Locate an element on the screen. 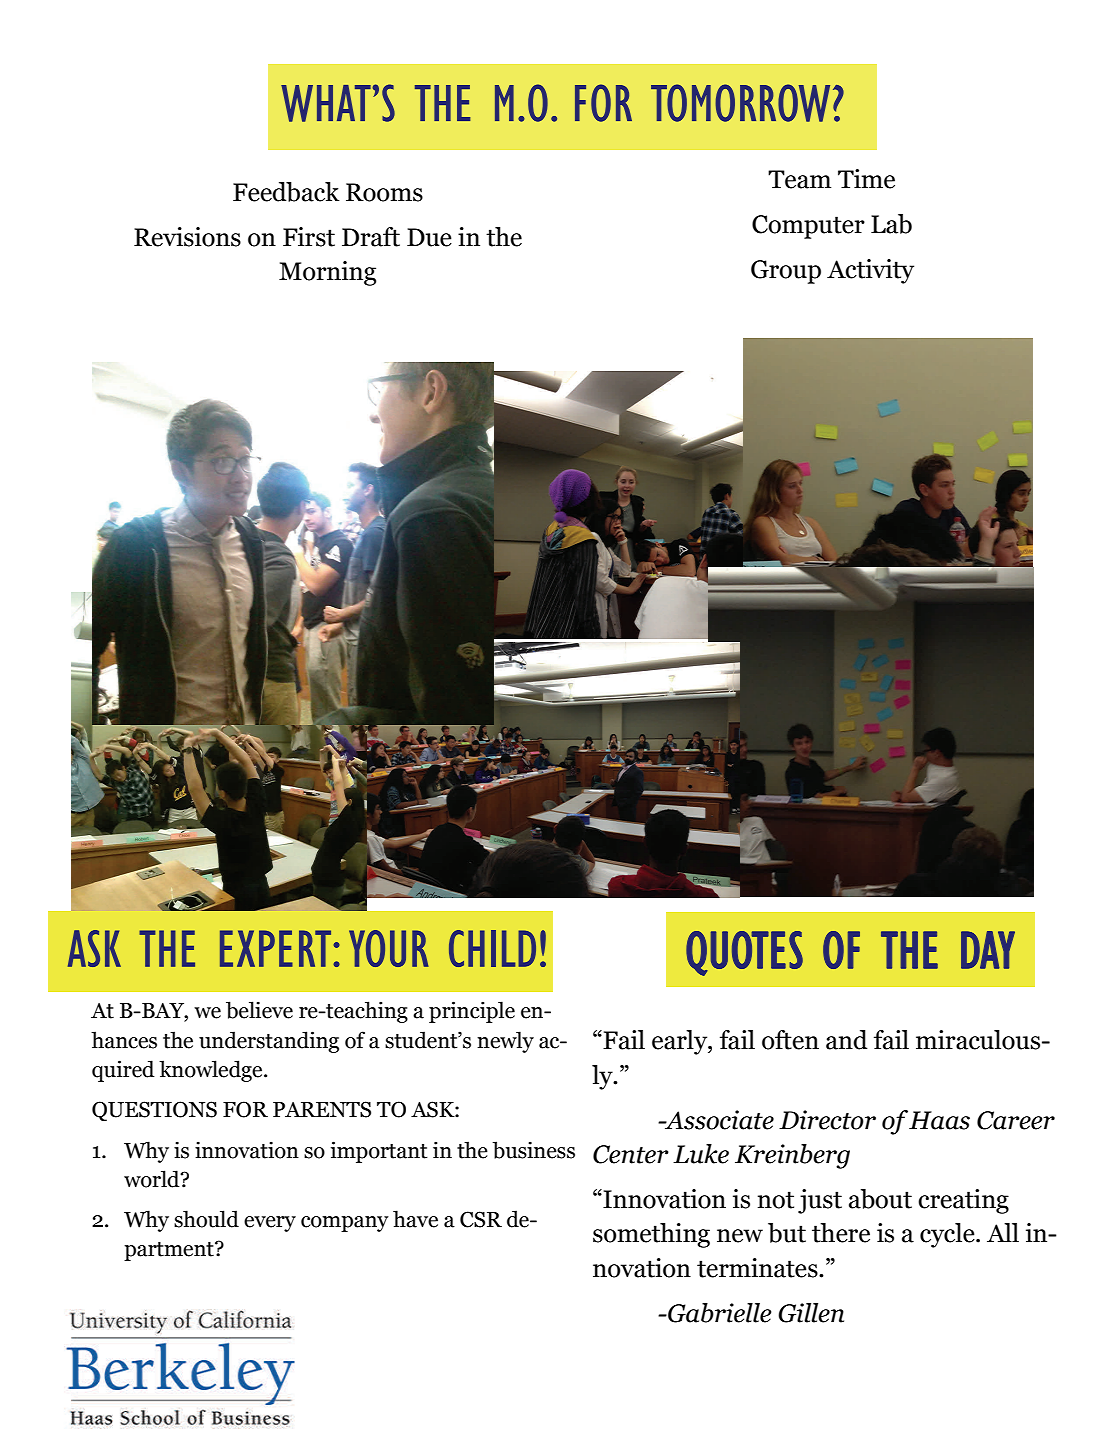 This screenshot has height=1434, width=1108. Time is located at coordinates (866, 179).
